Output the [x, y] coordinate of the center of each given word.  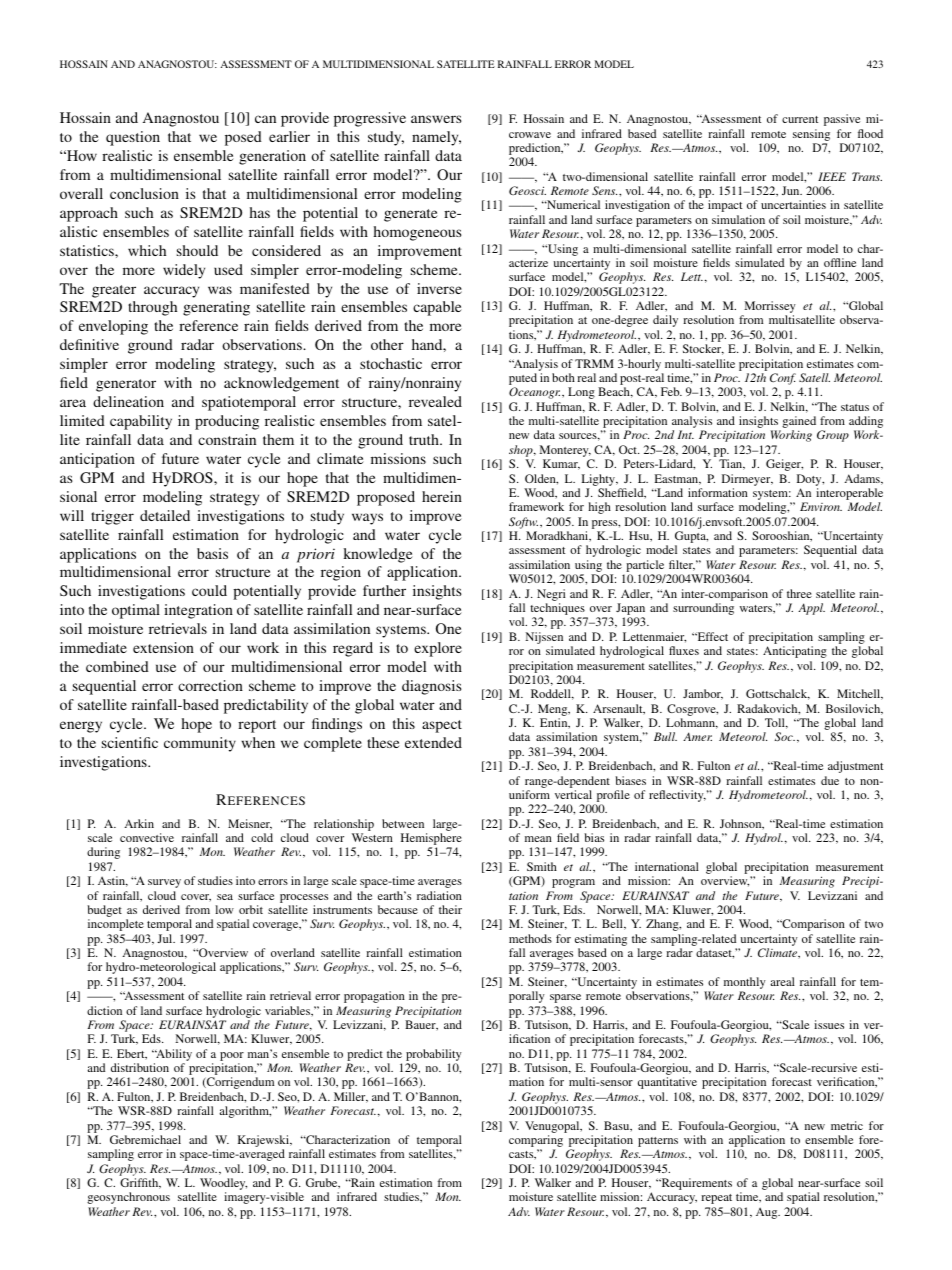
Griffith [140, 1183]
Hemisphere [431, 840]
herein [442, 496]
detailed [165, 515]
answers [436, 119]
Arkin [139, 823]
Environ [821, 506]
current [800, 119]
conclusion [144, 193]
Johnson [742, 824]
